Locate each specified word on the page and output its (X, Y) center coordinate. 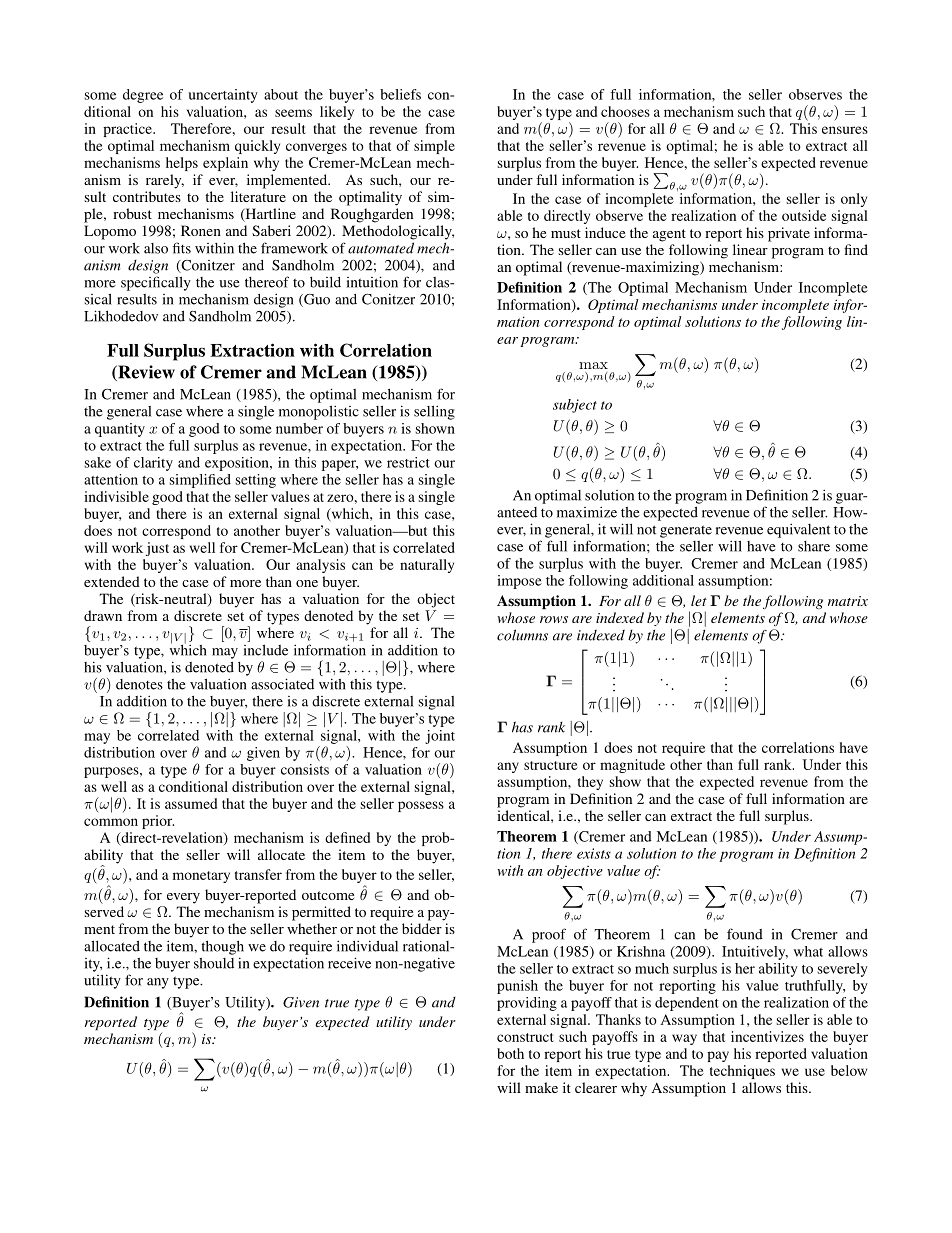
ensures (845, 130)
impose (519, 582)
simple (434, 147)
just (157, 549)
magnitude (632, 766)
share (814, 546)
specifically (156, 283)
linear (750, 249)
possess (421, 806)
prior (158, 822)
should (214, 963)
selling (434, 412)
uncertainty (223, 96)
